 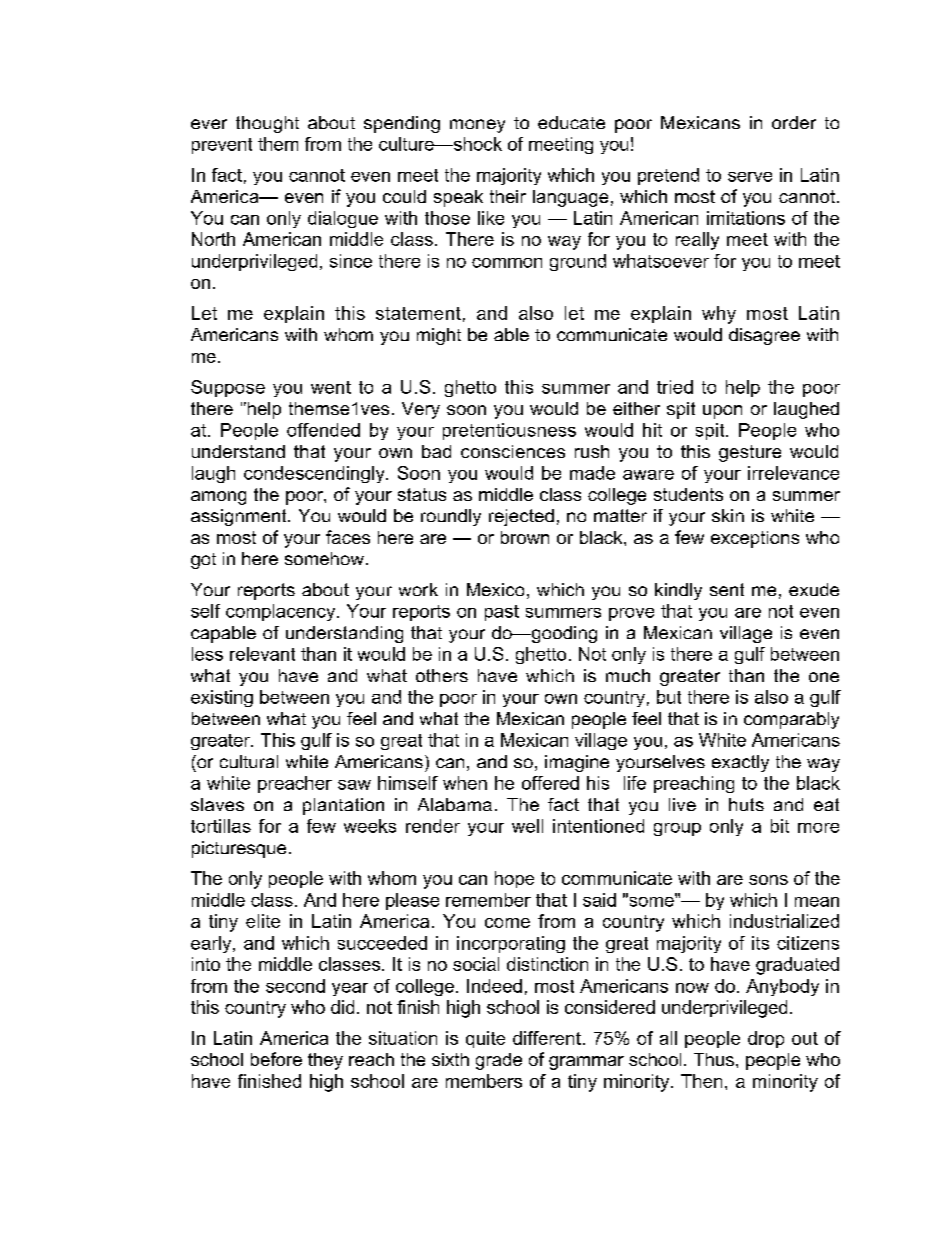 I want to click on money, so click(x=477, y=126).
